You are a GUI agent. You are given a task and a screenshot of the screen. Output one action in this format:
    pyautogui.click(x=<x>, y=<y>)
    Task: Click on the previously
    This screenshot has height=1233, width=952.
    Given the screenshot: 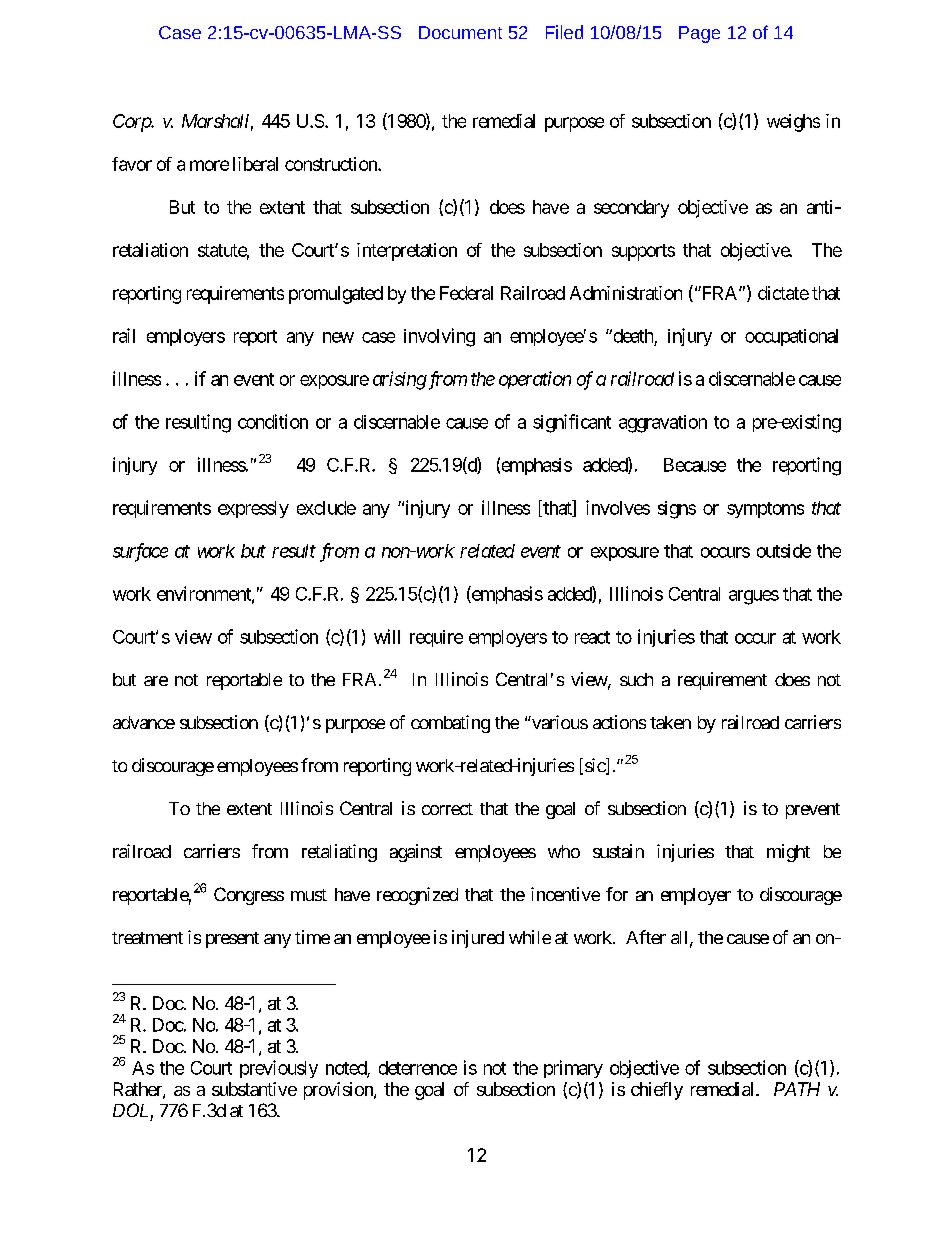 What is the action you would take?
    pyautogui.click(x=279, y=1069)
